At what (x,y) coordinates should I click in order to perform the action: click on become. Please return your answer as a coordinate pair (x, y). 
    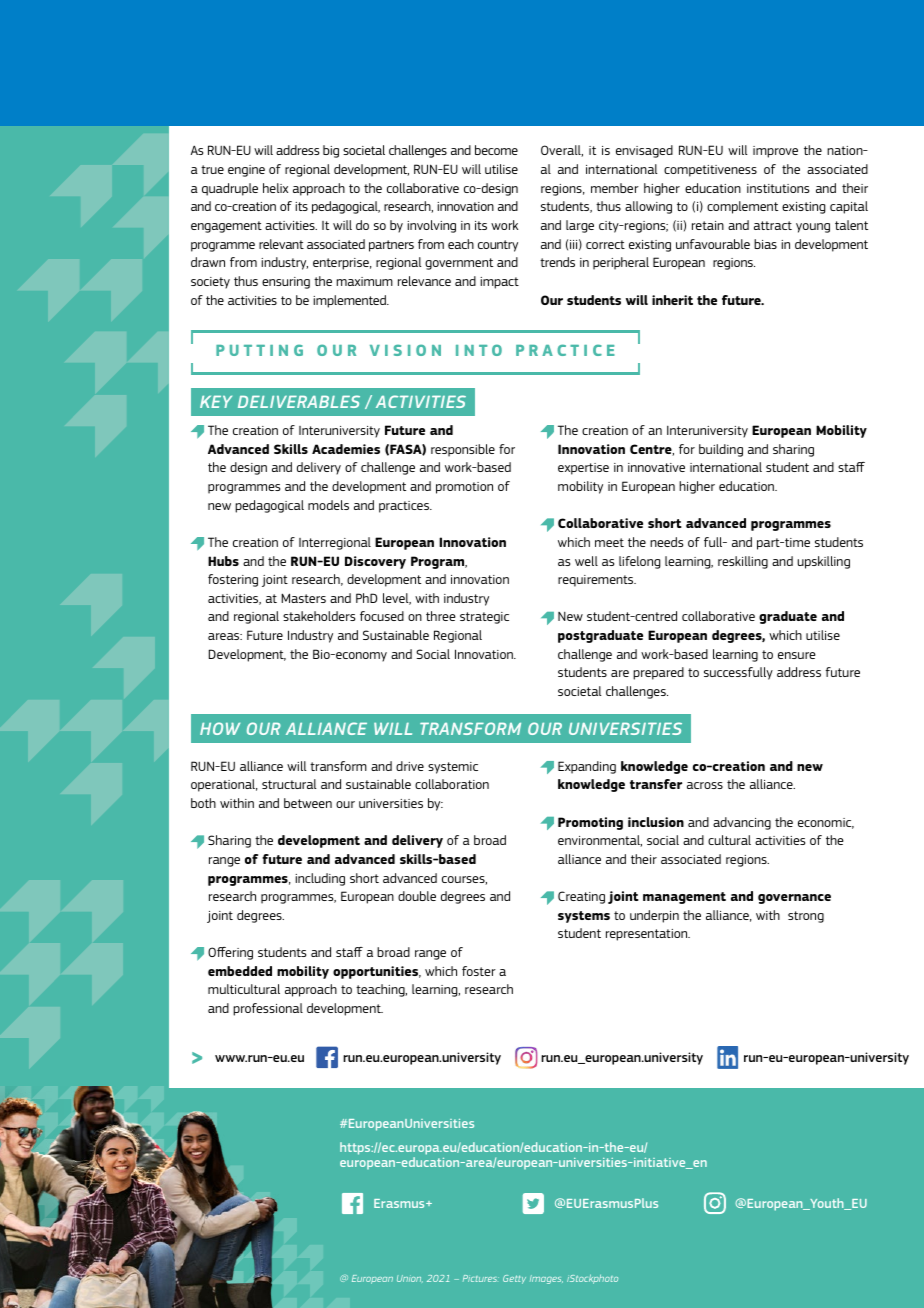
    Looking at the image, I should click on (496, 150).
